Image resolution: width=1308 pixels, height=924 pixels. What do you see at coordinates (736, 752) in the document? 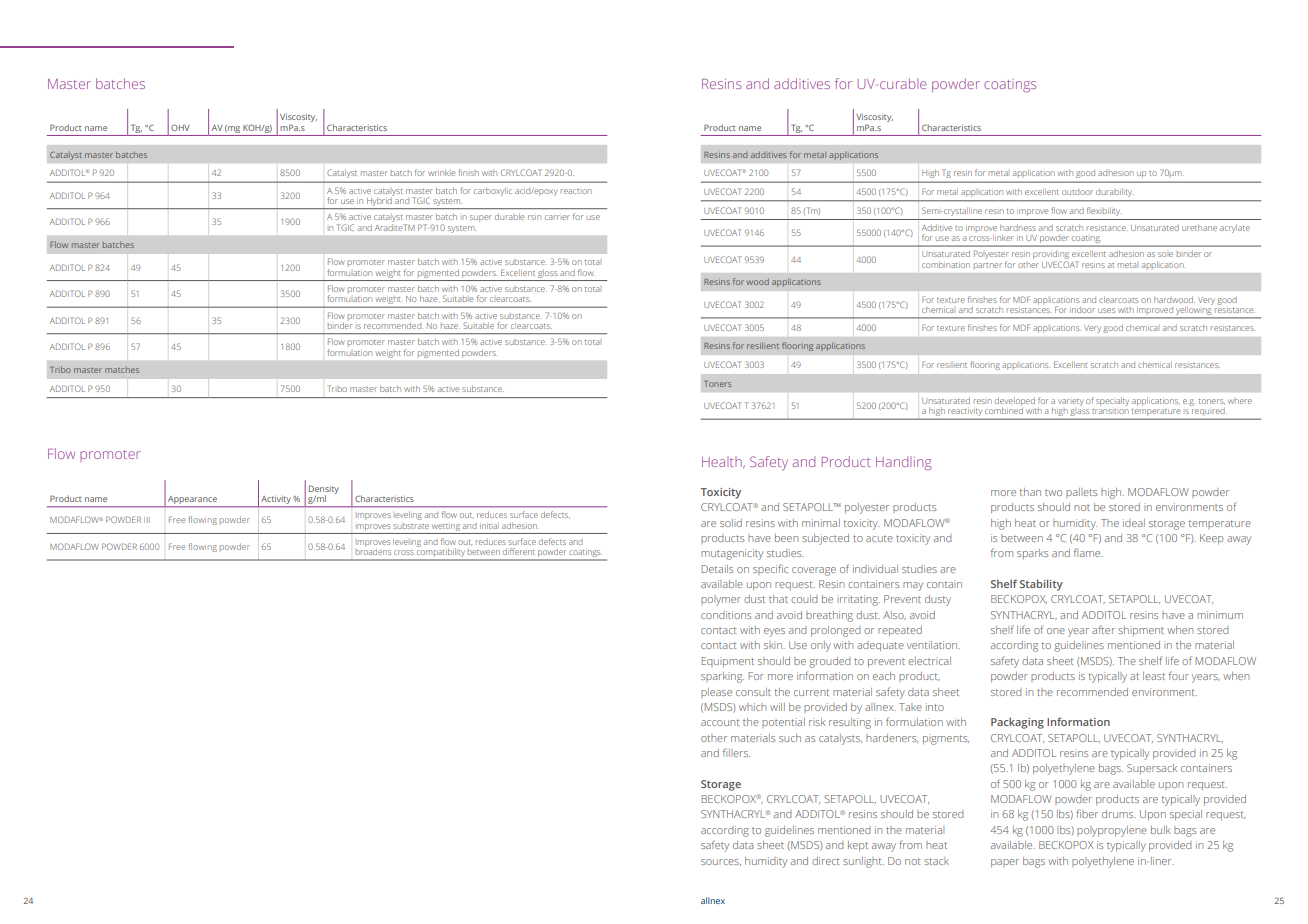
I see `fillers` at bounding box center [736, 752].
